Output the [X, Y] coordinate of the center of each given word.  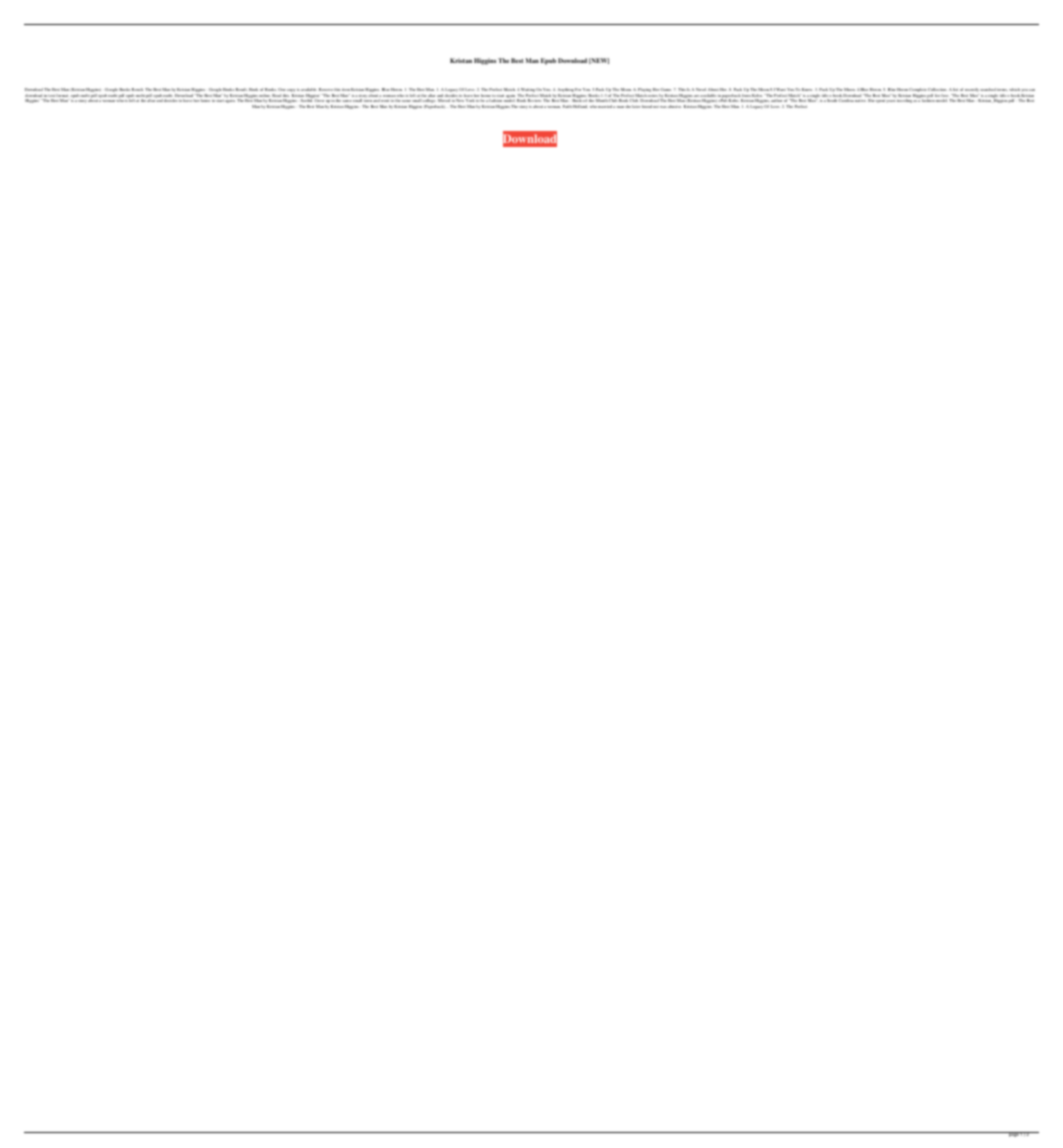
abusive [674, 106]
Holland [580, 106]
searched [988, 89]
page [1013, 1134]
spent [880, 101]
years [891, 101]
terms [1002, 90]
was [663, 107]
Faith [567, 106]
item [346, 90]
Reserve [326, 89]
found [647, 106]
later [636, 106]
